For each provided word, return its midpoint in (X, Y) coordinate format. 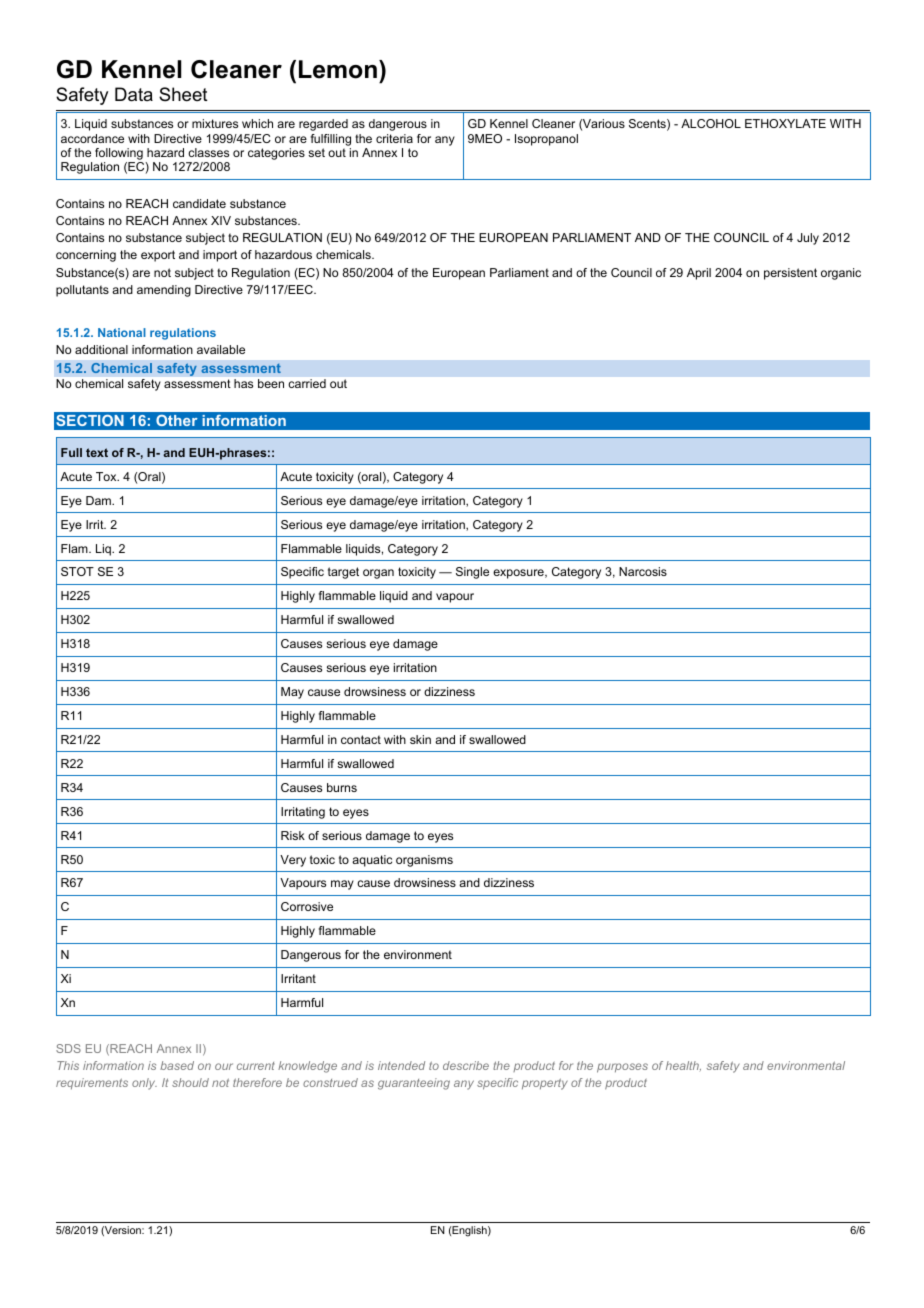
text (97, 452)
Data (134, 94)
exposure (519, 574)
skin (420, 739)
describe (466, 1065)
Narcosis (643, 571)
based (177, 1065)
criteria (394, 138)
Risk (293, 835)
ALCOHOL (711, 123)
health (683, 1066)
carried (307, 383)
